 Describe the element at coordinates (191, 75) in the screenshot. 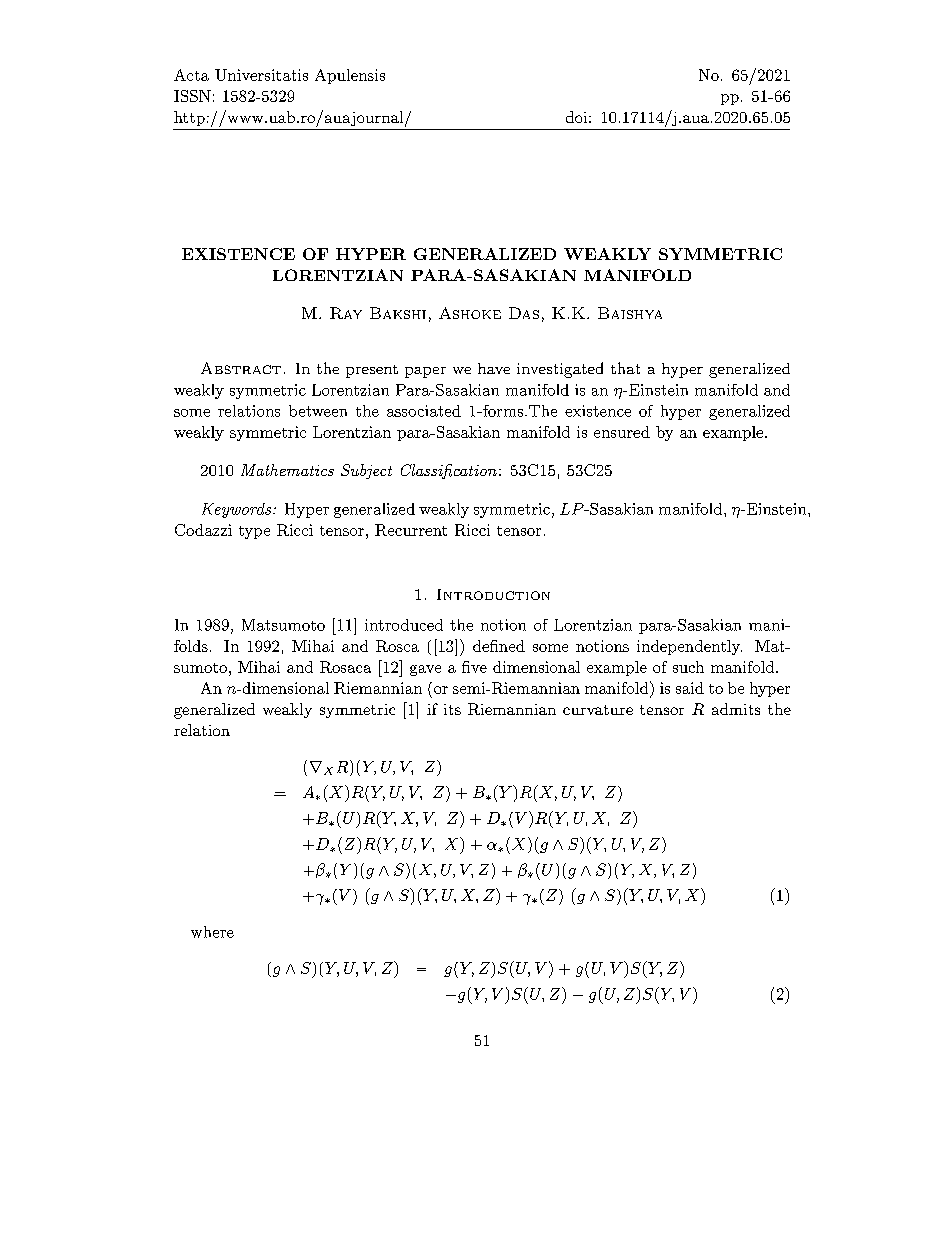

I see `Acta` at that location.
